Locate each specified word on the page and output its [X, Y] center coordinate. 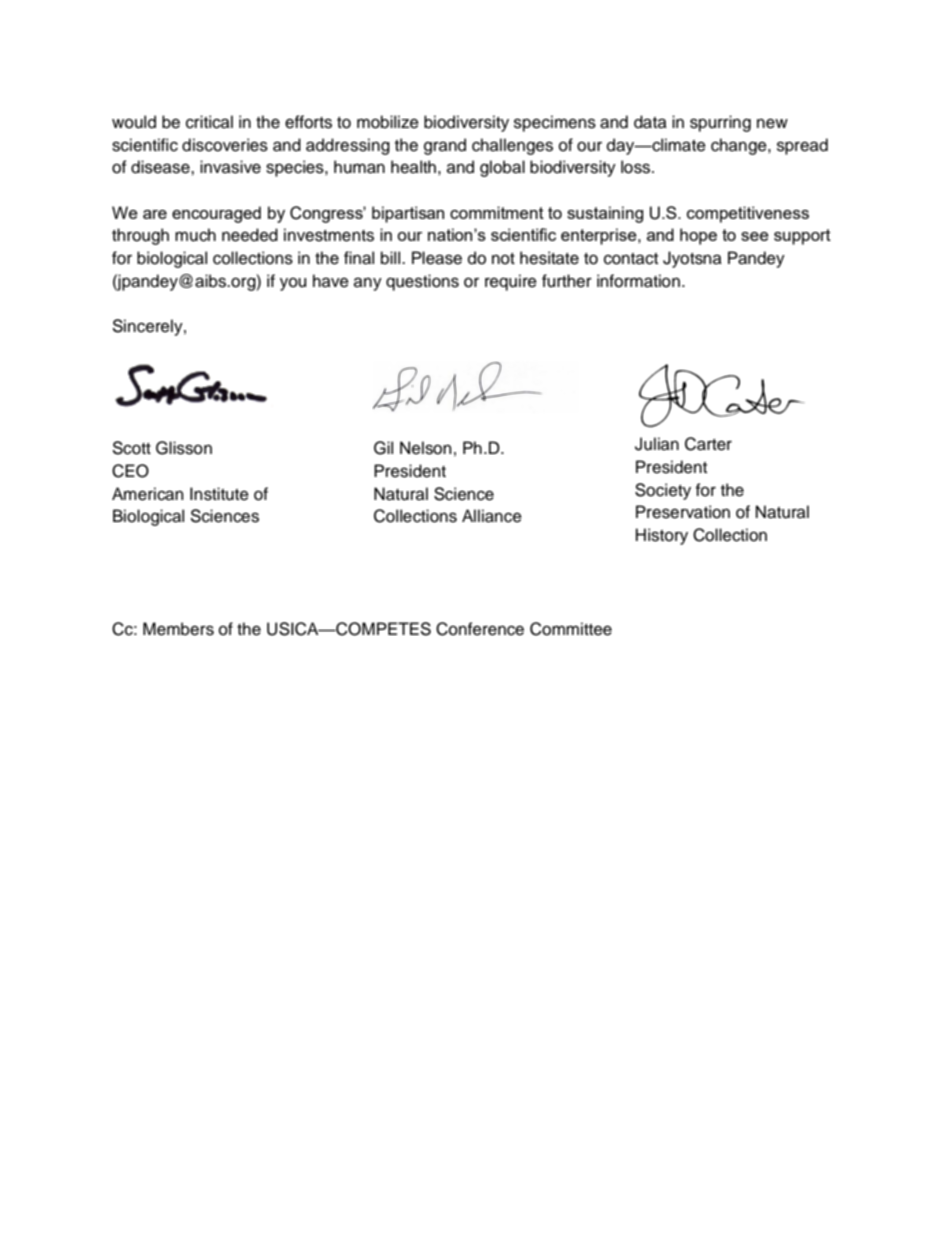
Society [663, 491]
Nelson [426, 448]
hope [698, 236]
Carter [708, 444]
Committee [571, 629]
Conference [480, 629]
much [195, 235]
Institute [219, 494]
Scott [131, 448]
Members [178, 629]
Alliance [492, 516]
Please [437, 258]
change [740, 146]
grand [445, 146]
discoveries [225, 145]
